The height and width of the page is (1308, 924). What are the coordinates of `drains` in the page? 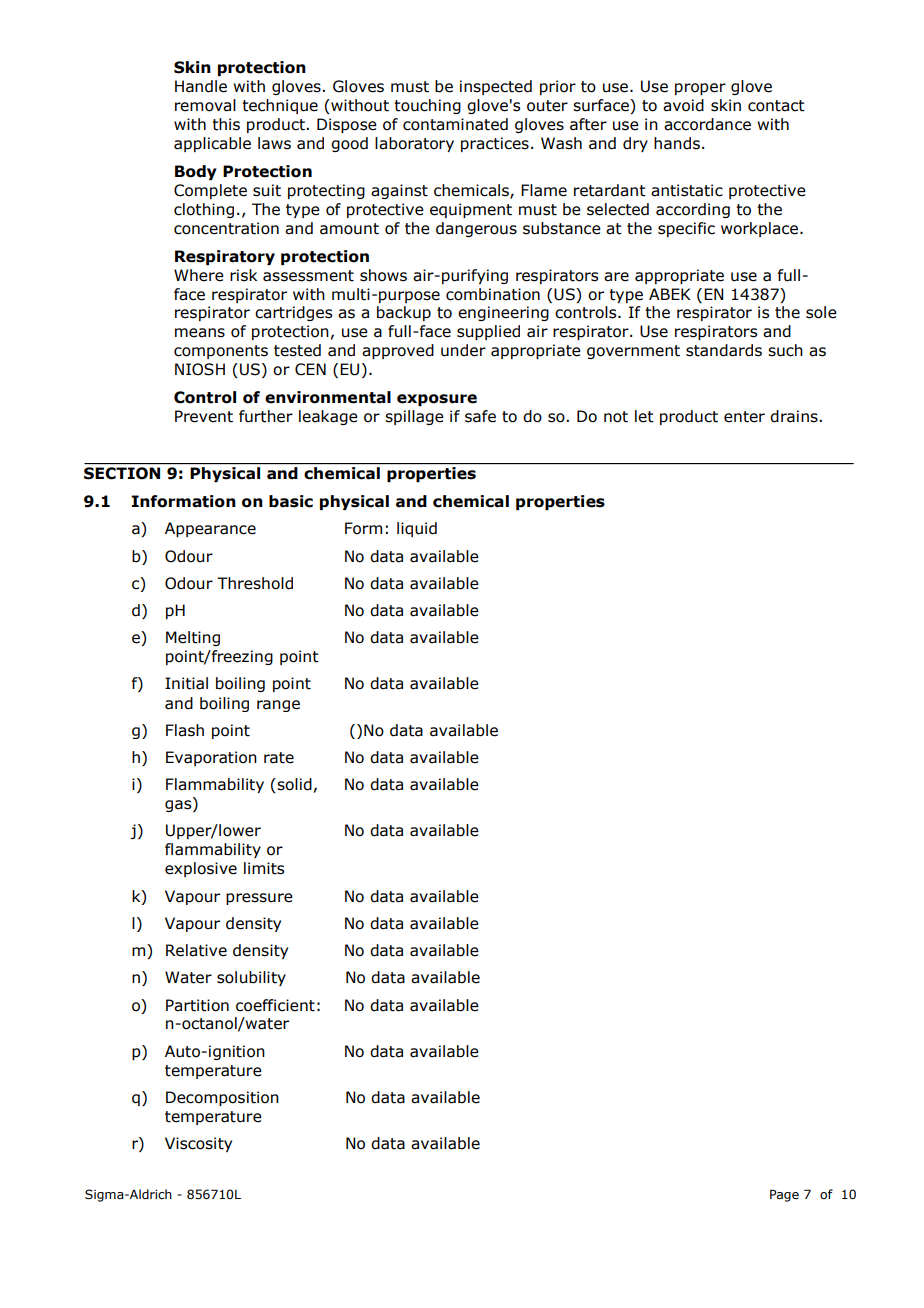 It's located at (795, 416).
